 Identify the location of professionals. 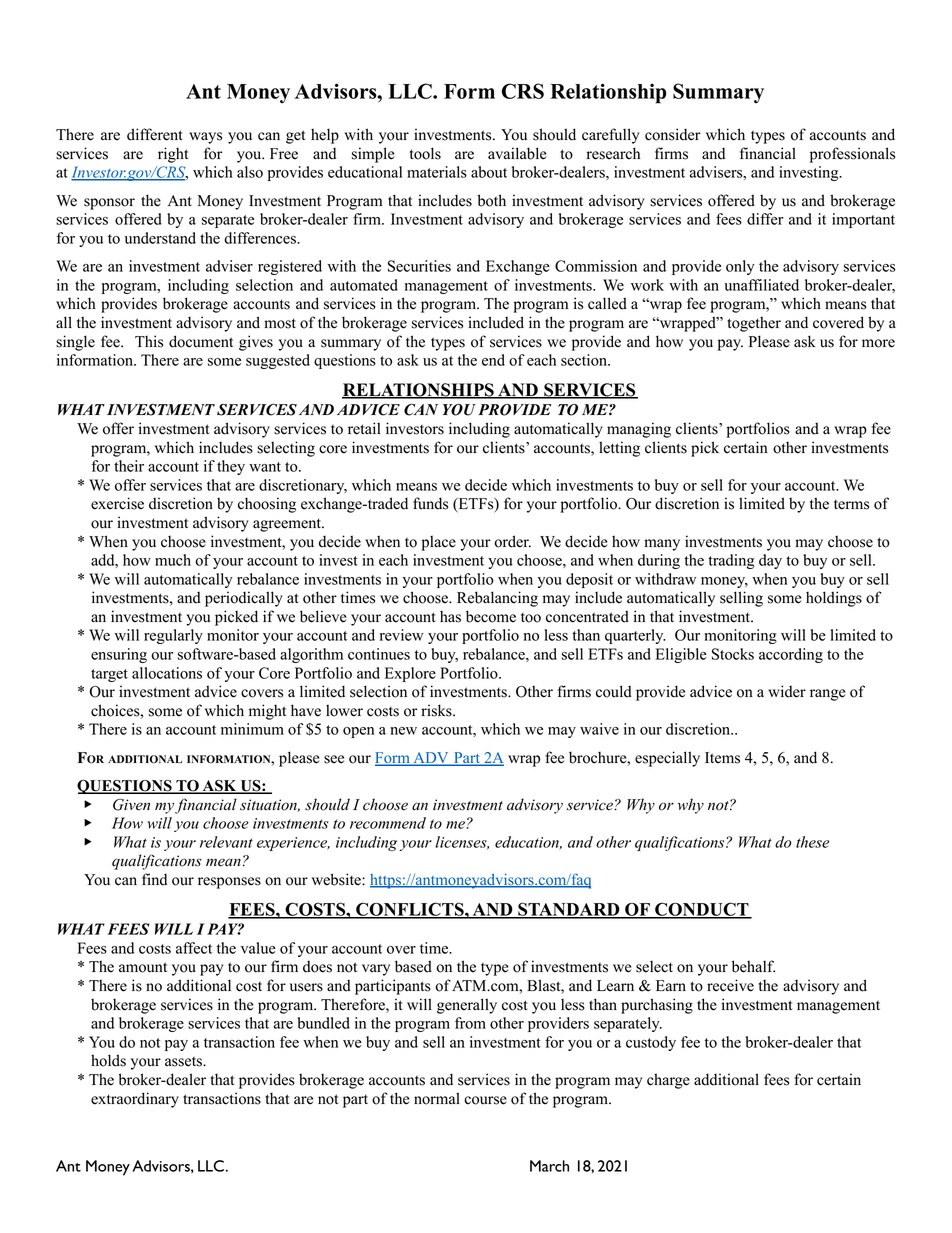
(852, 155).
